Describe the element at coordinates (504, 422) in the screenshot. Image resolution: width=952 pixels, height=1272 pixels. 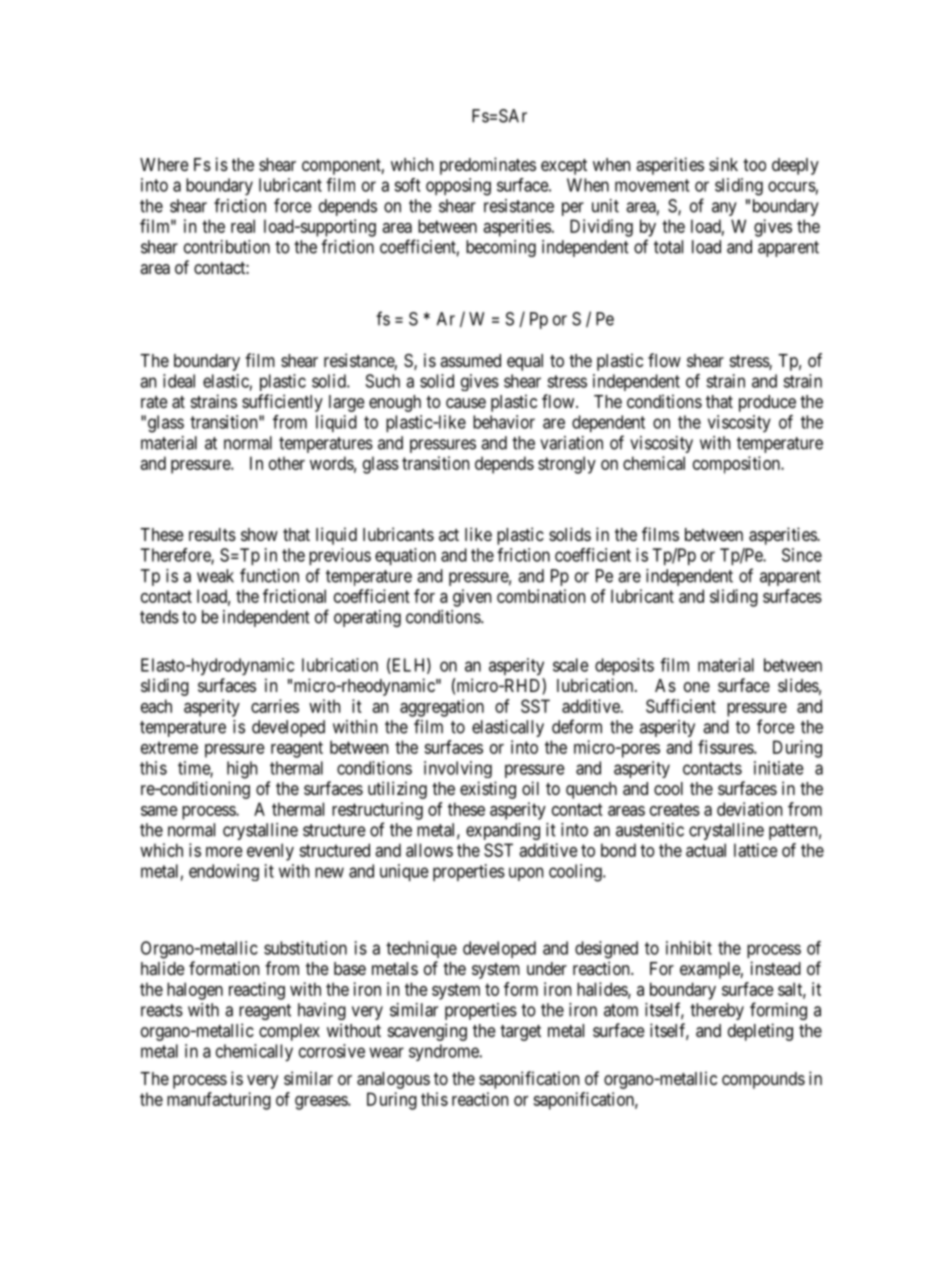
I see `behavior` at that location.
